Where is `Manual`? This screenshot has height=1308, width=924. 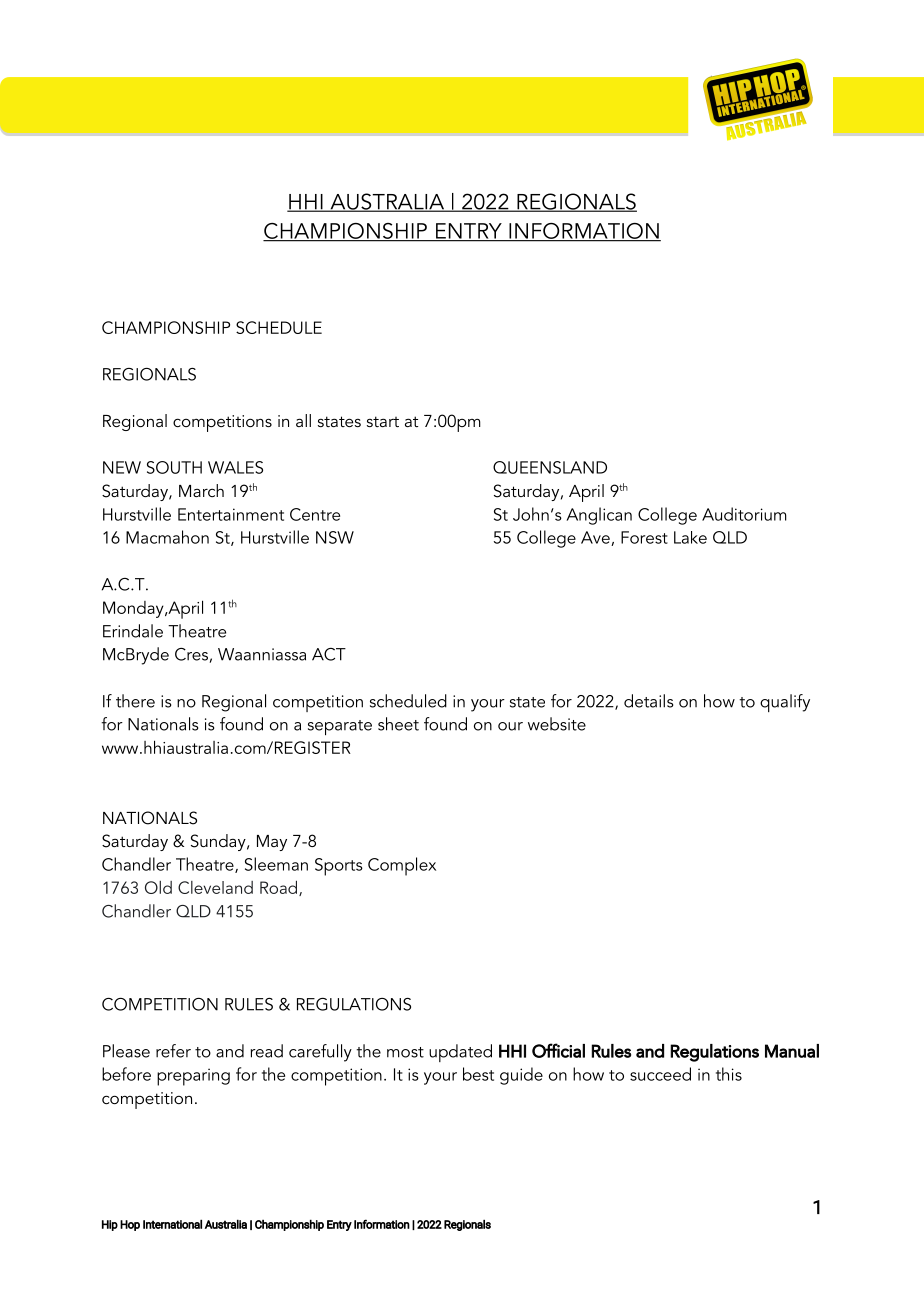 Manual is located at coordinates (792, 1051).
